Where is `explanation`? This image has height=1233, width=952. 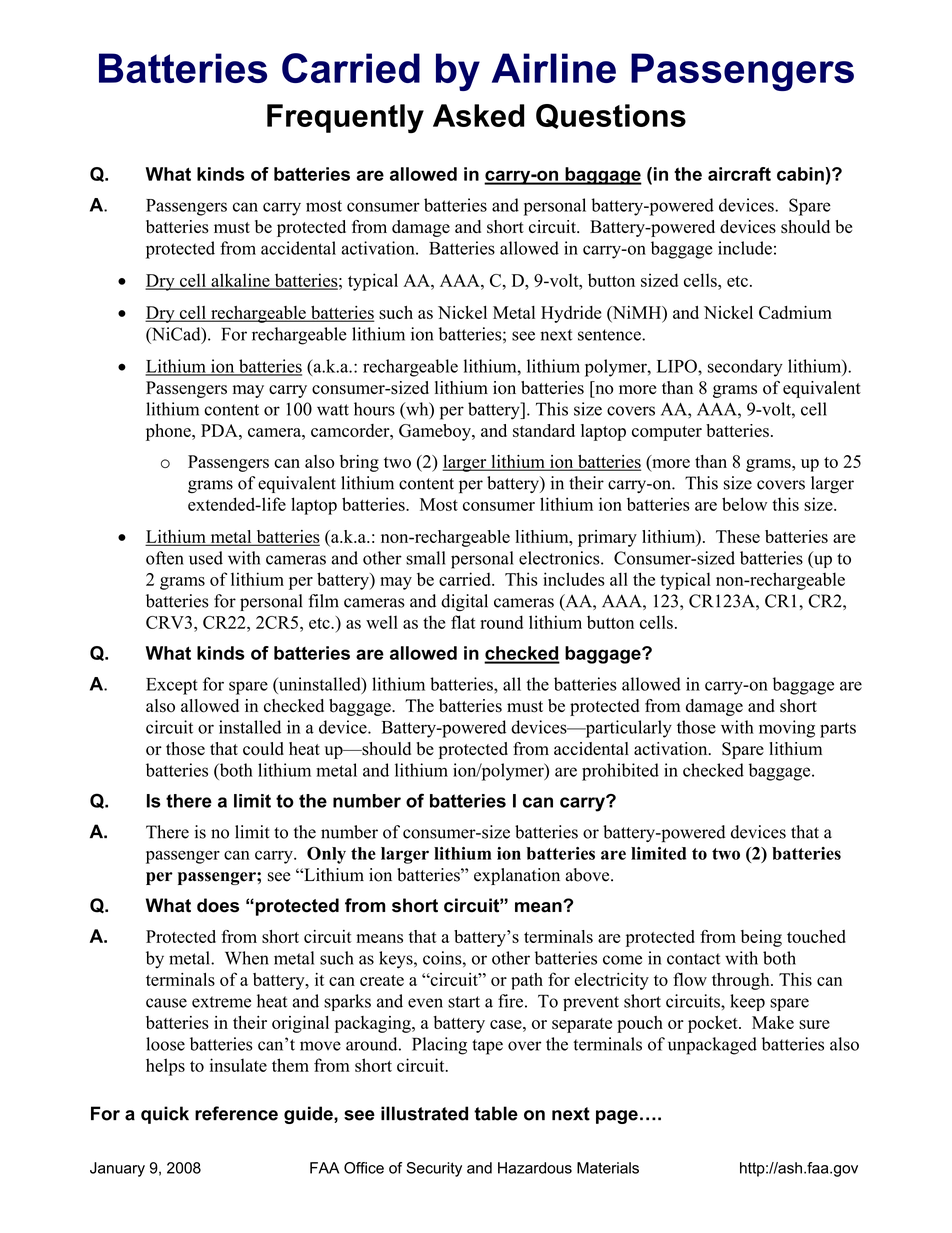 explanation is located at coordinates (517, 876).
